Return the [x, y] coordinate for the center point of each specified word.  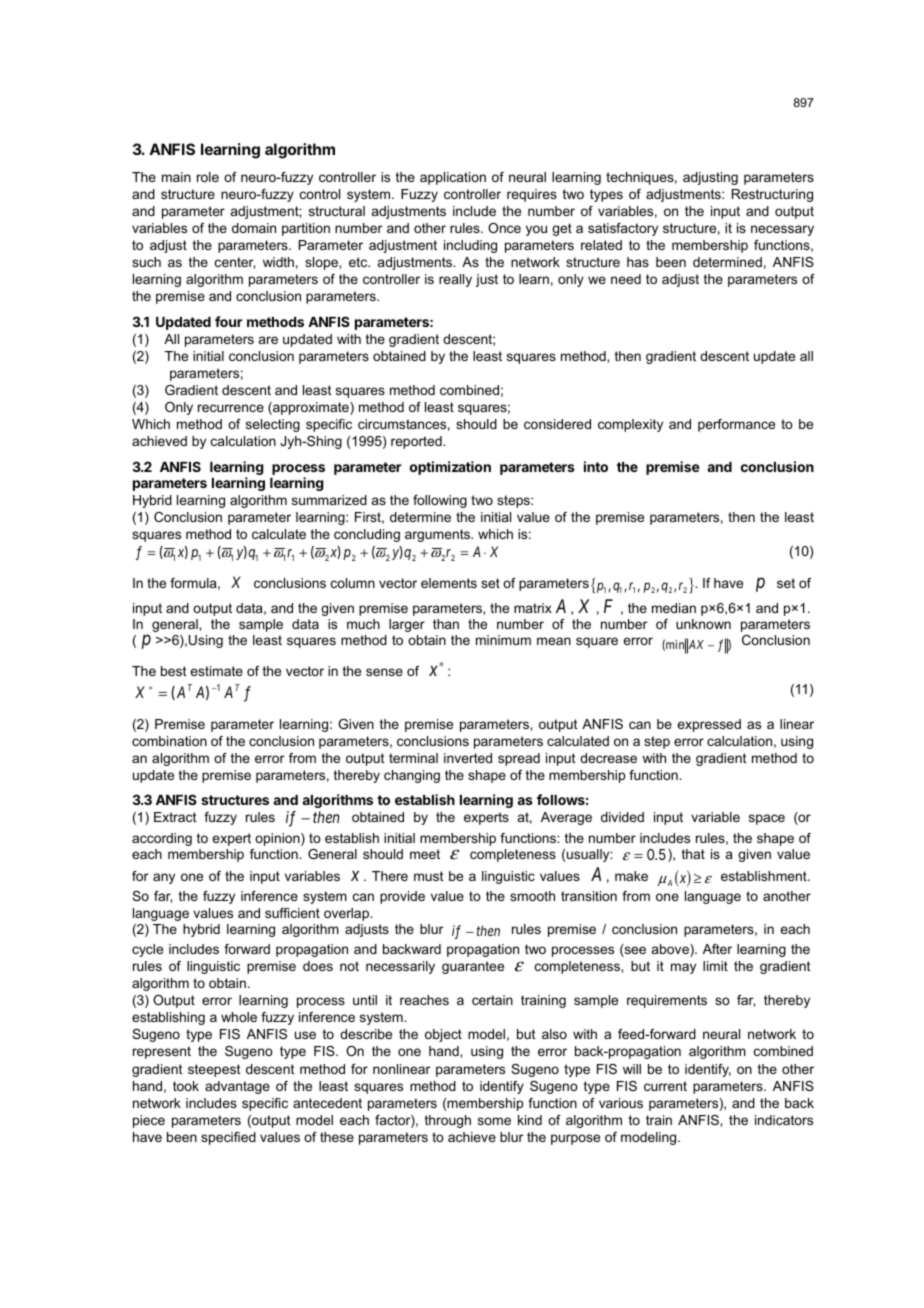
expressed [709, 725]
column [353, 583]
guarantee [473, 967]
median [674, 608]
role [208, 177]
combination [169, 741]
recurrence [231, 408]
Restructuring [772, 195]
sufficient [292, 913]
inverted [468, 758]
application [453, 178]
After [717, 949]
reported [417, 442]
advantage [237, 1087]
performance [736, 425]
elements [449, 583]
